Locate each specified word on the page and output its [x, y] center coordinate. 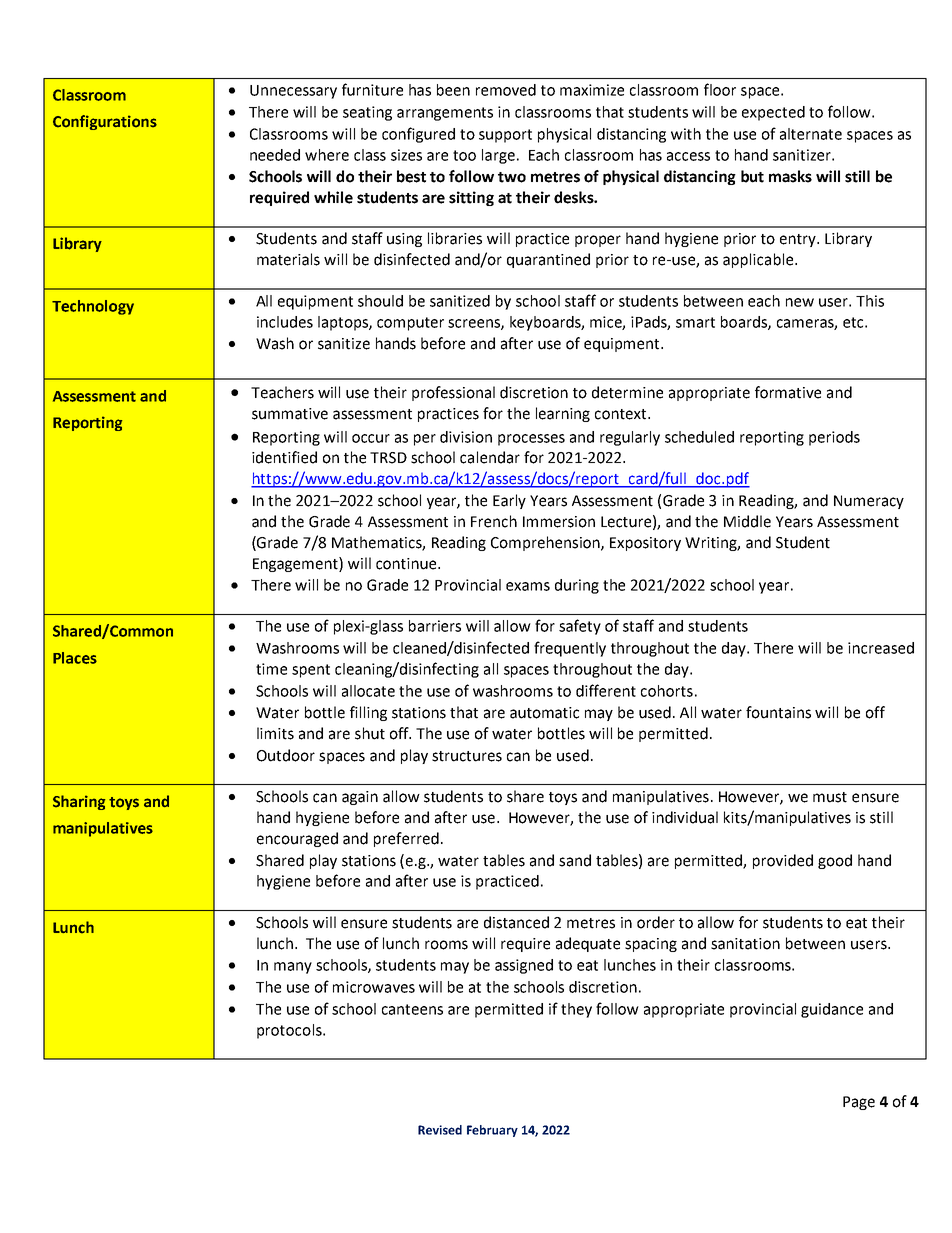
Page [859, 1103]
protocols [290, 1031]
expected [773, 113]
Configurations [105, 122]
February [492, 1131]
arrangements [445, 114]
